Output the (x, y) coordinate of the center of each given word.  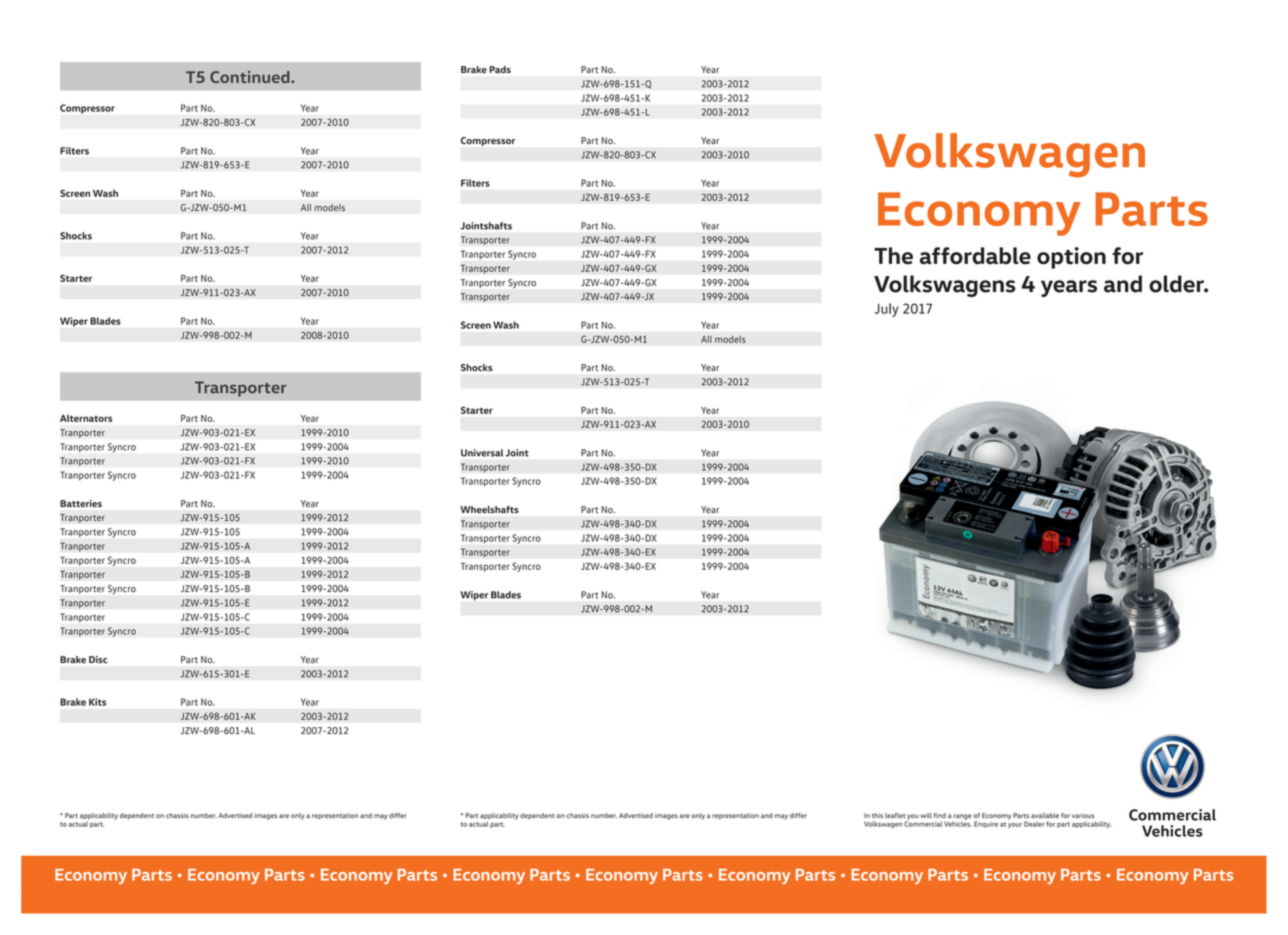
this (877, 816)
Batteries (81, 504)
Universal (482, 453)
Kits (97, 702)
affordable (975, 256)
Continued (251, 77)
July (886, 310)
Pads (500, 69)
